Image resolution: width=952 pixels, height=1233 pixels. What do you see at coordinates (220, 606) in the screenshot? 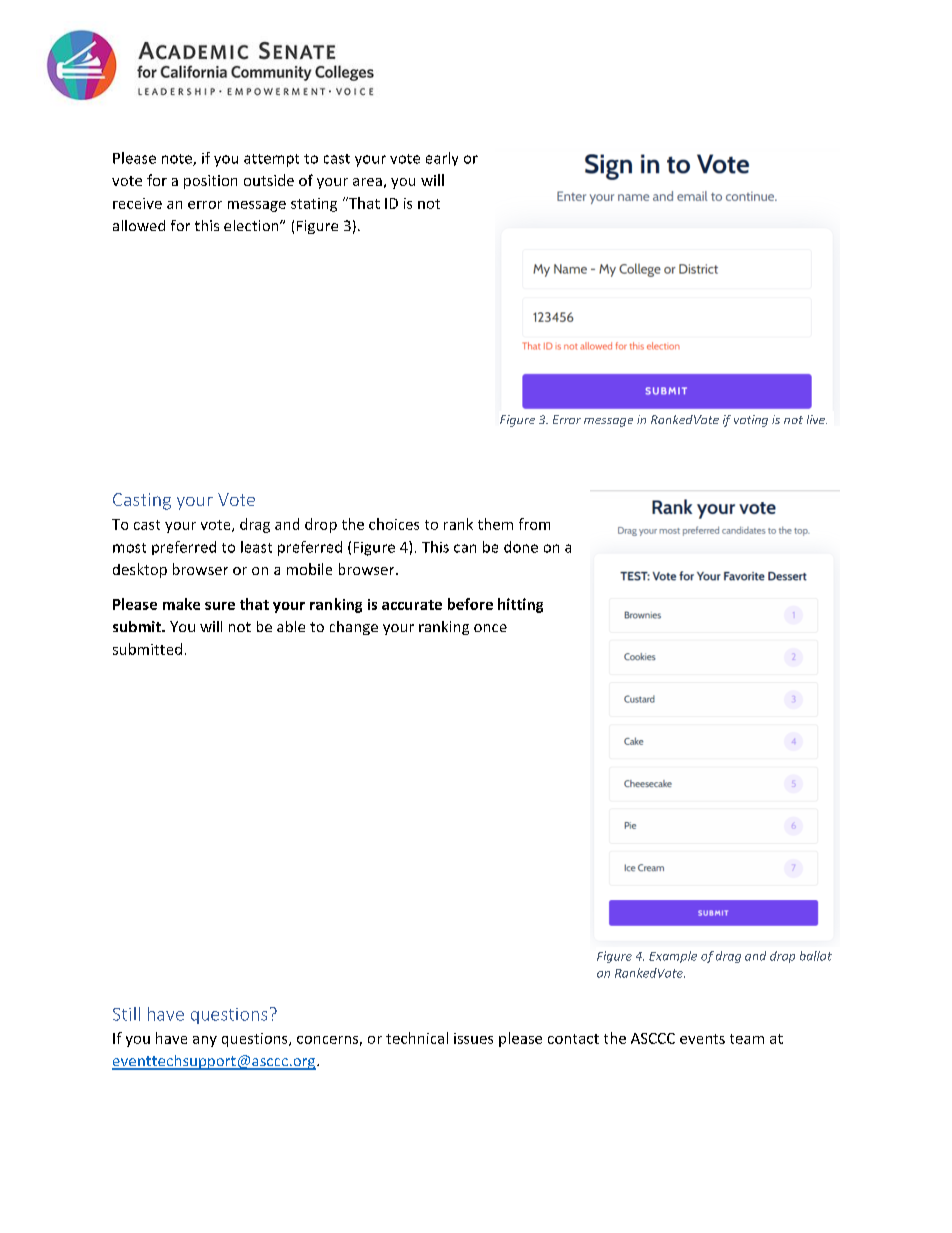
I see `sure` at bounding box center [220, 606].
